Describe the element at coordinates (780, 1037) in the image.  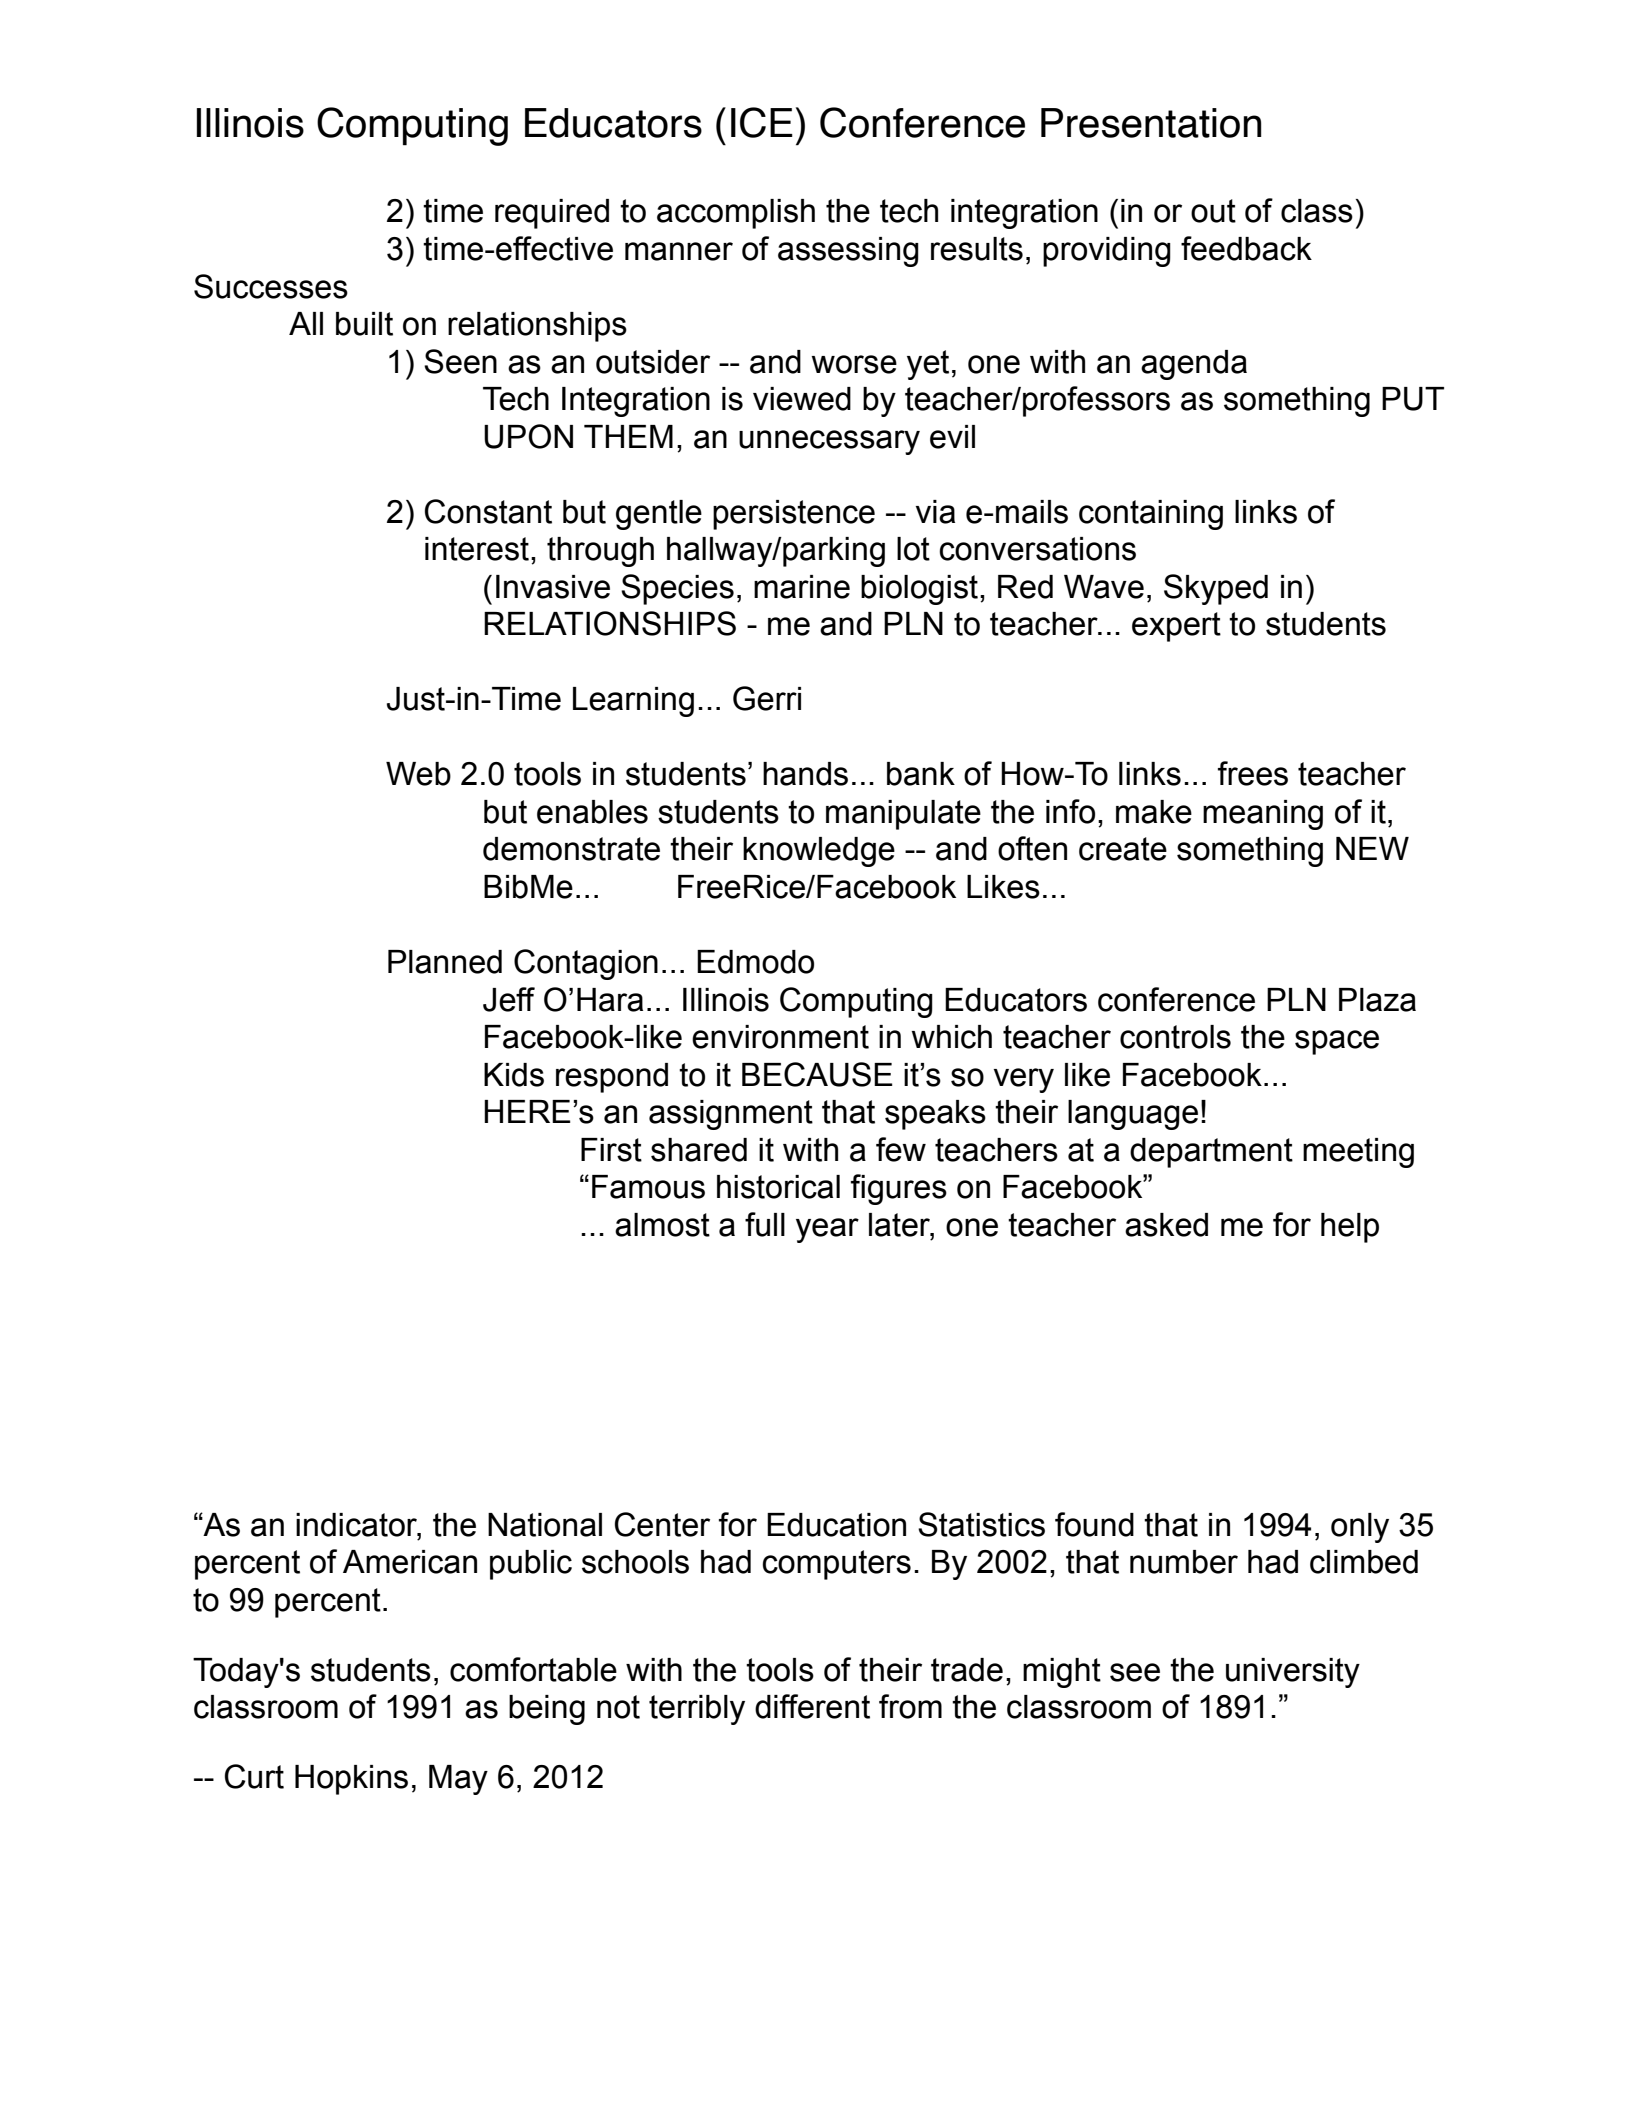
I see `environment` at that location.
